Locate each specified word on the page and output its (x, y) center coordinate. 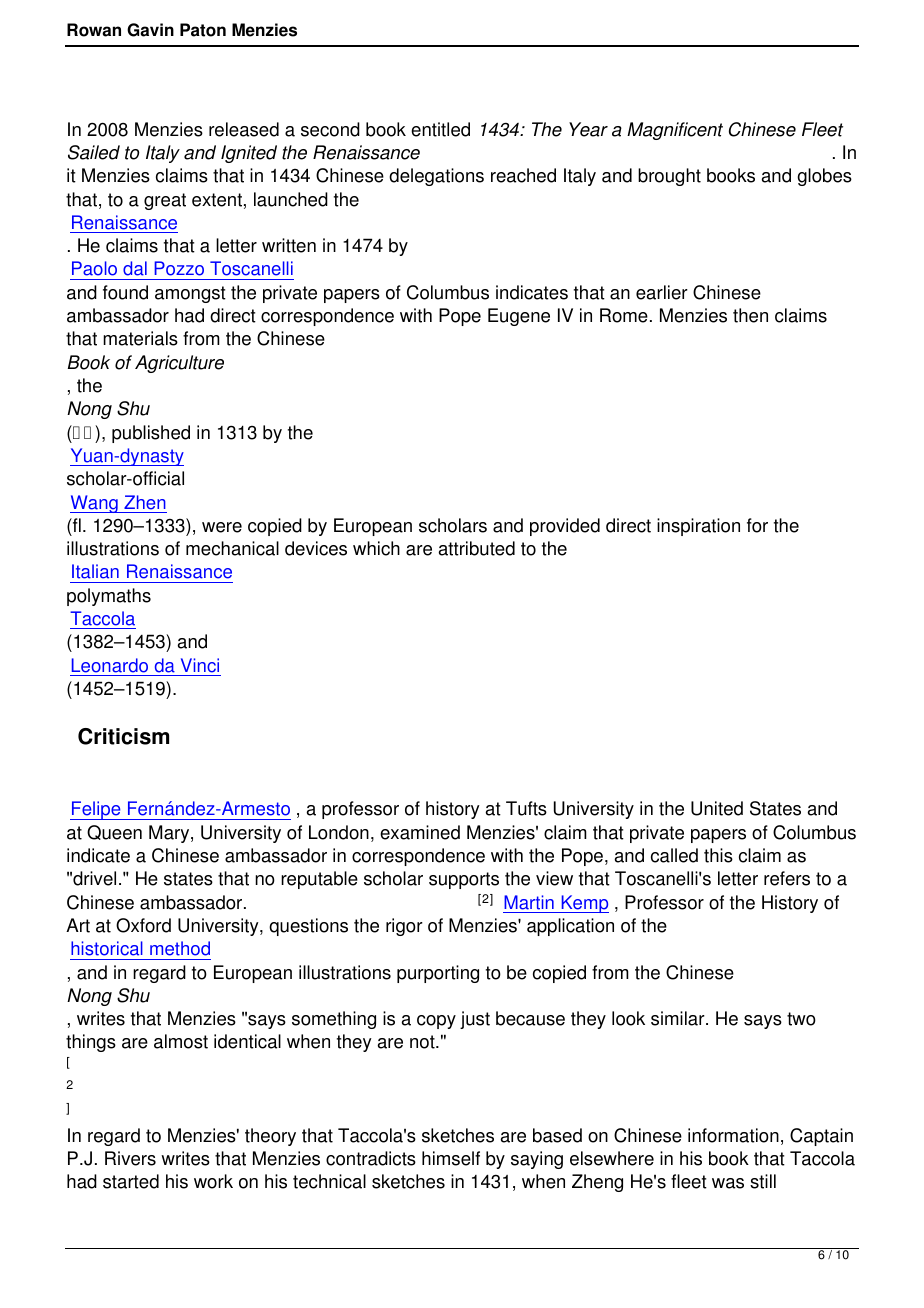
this (718, 855)
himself (451, 1158)
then (750, 315)
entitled (440, 129)
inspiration (698, 527)
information (733, 1135)
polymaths (109, 597)
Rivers (130, 1158)
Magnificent (675, 131)
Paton (203, 30)
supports (464, 880)
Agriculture (179, 364)
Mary (170, 834)
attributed (477, 548)
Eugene (519, 317)
